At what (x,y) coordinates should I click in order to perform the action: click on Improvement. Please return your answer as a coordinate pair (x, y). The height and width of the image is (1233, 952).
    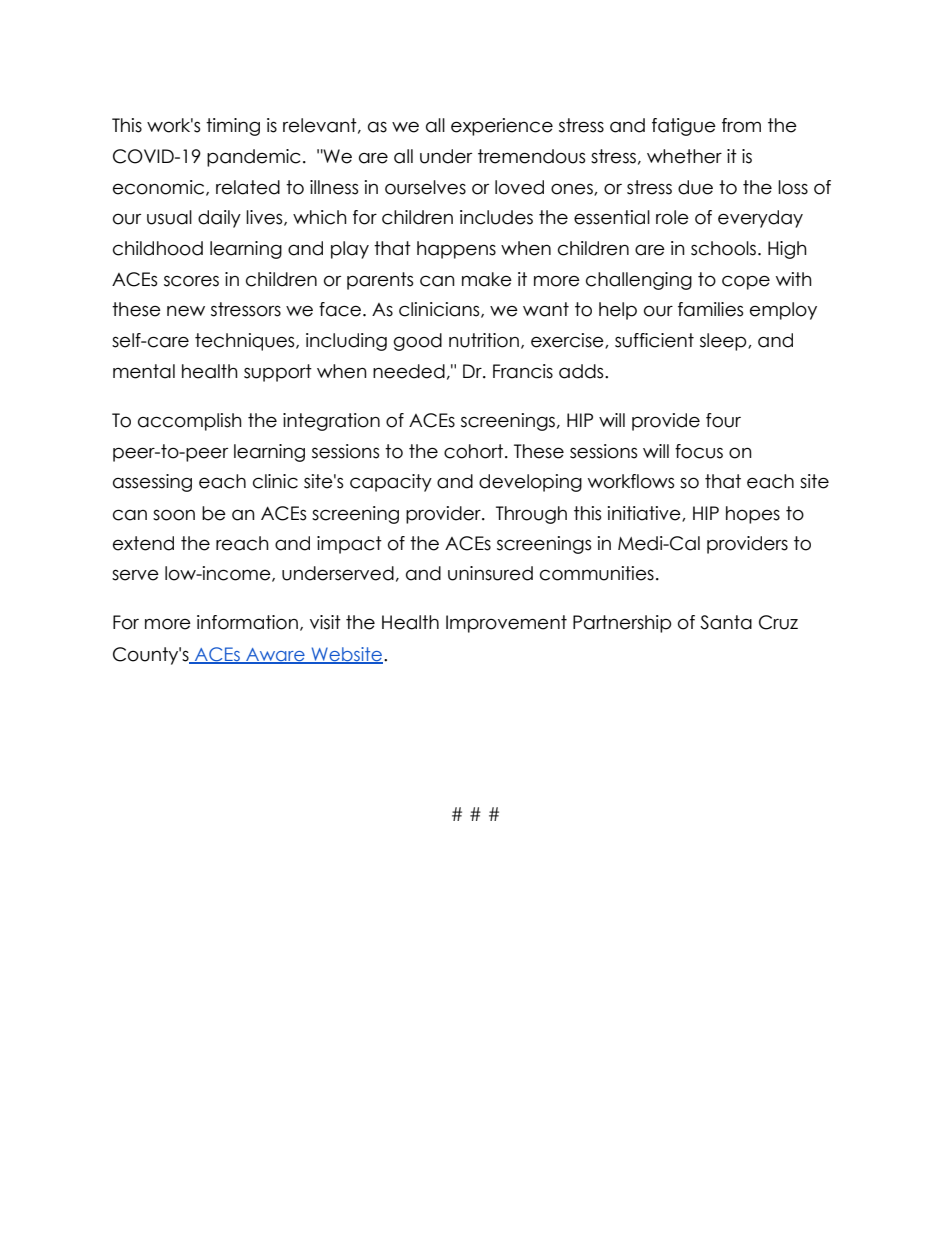
    Looking at the image, I should click on (506, 624).
